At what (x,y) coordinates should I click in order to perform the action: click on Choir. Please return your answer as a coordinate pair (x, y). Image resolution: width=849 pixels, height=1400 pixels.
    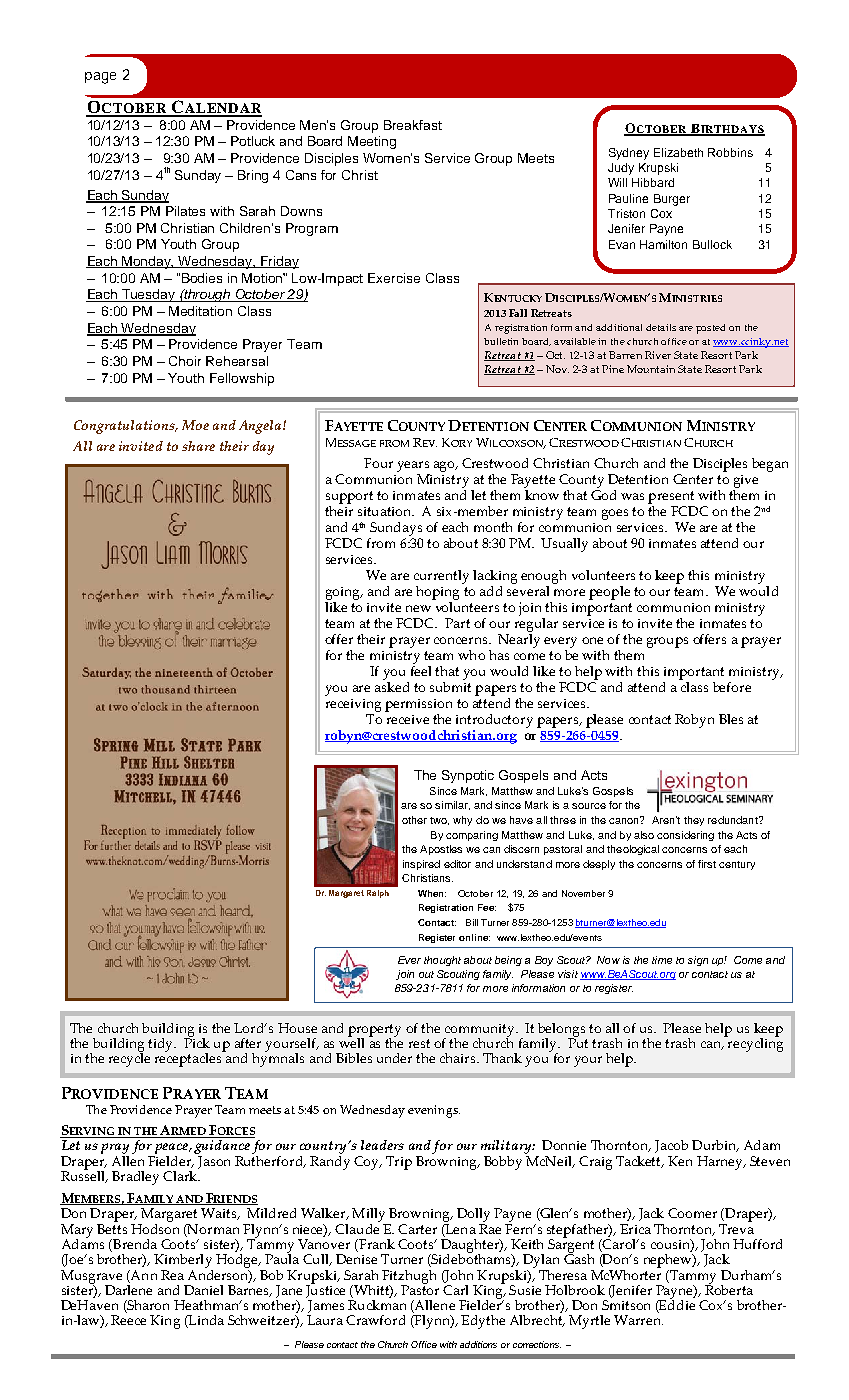
    Looking at the image, I should click on (185, 361).
